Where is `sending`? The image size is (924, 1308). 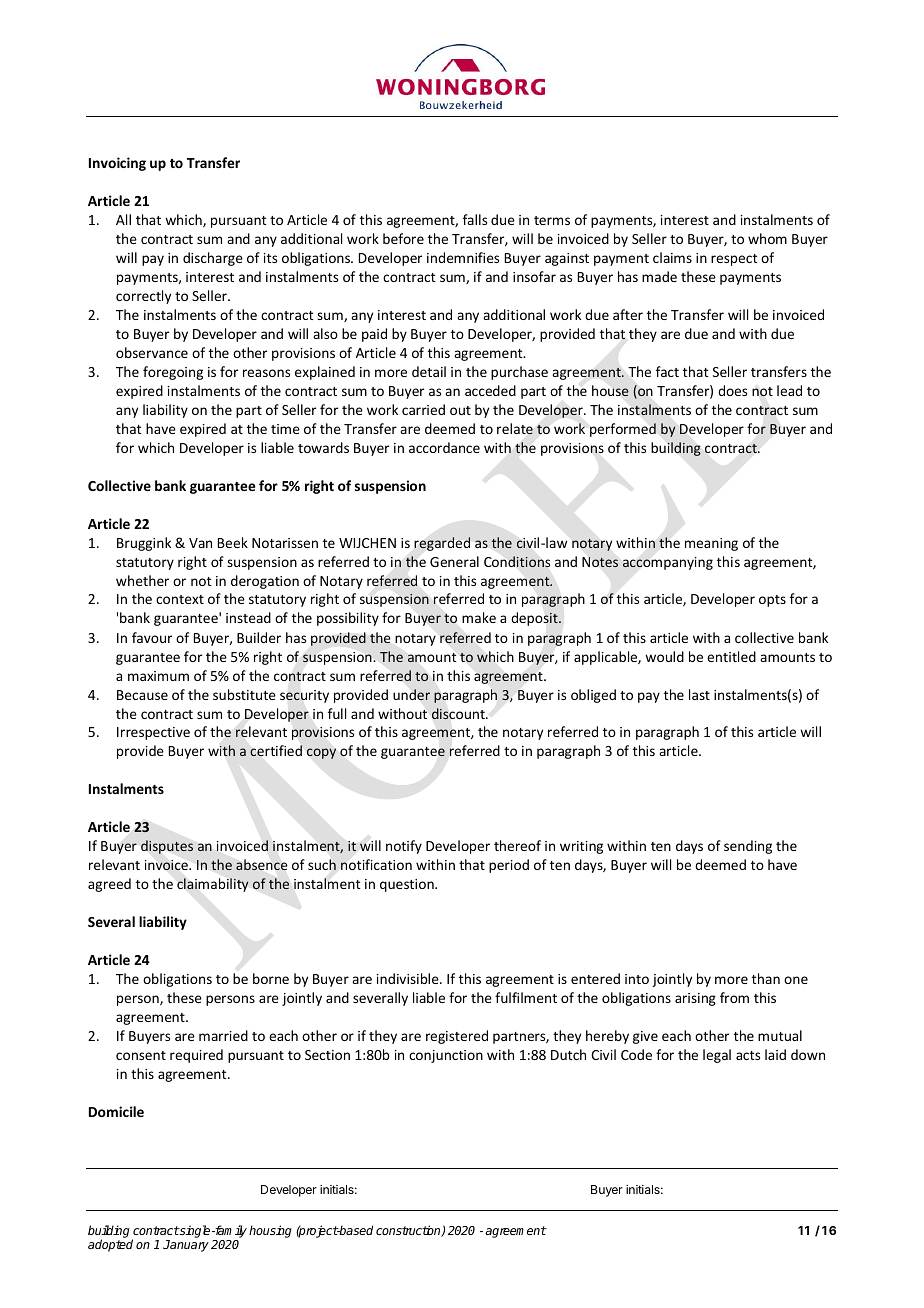
sending is located at coordinates (748, 847).
